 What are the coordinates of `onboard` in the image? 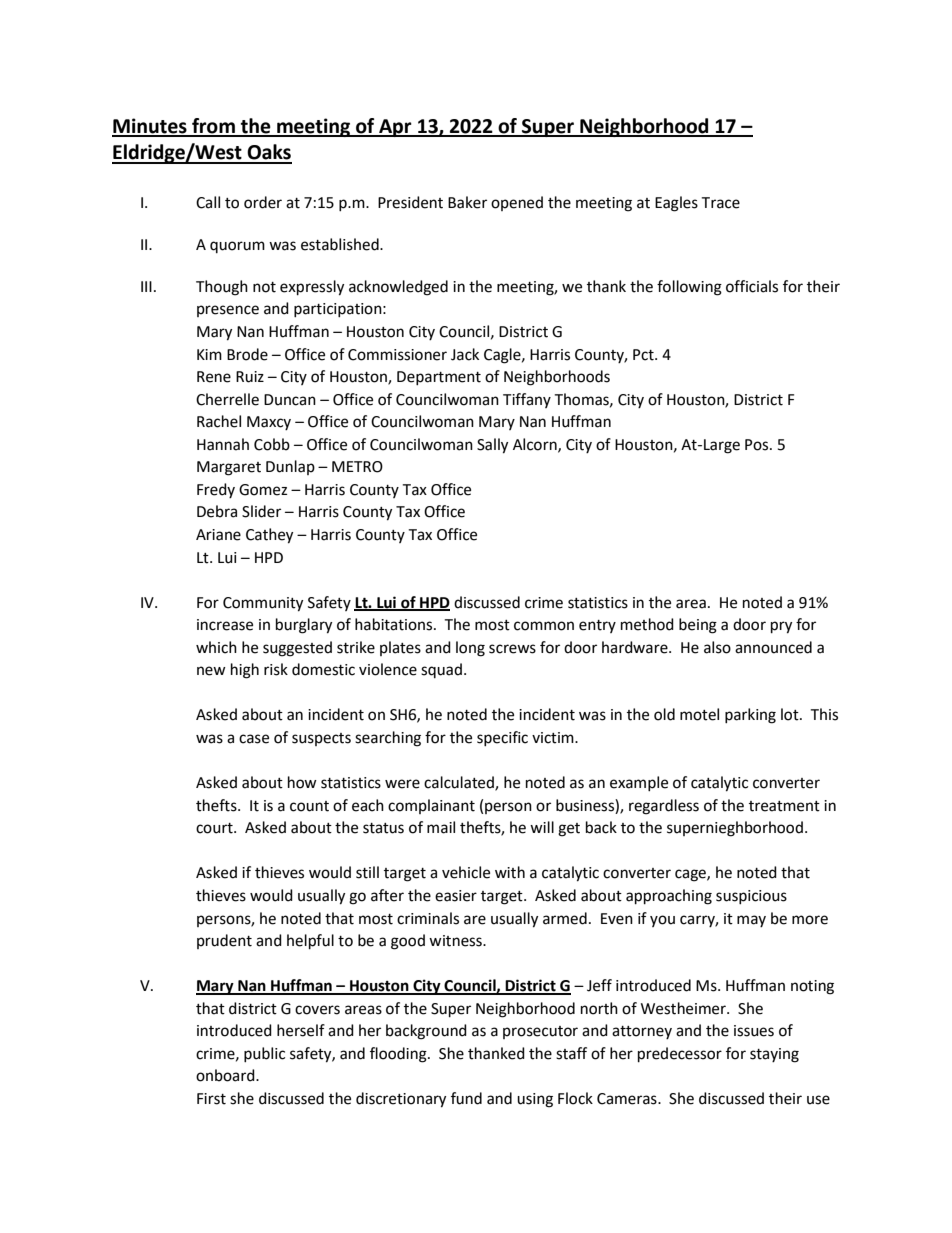 It's located at (226, 1075).
